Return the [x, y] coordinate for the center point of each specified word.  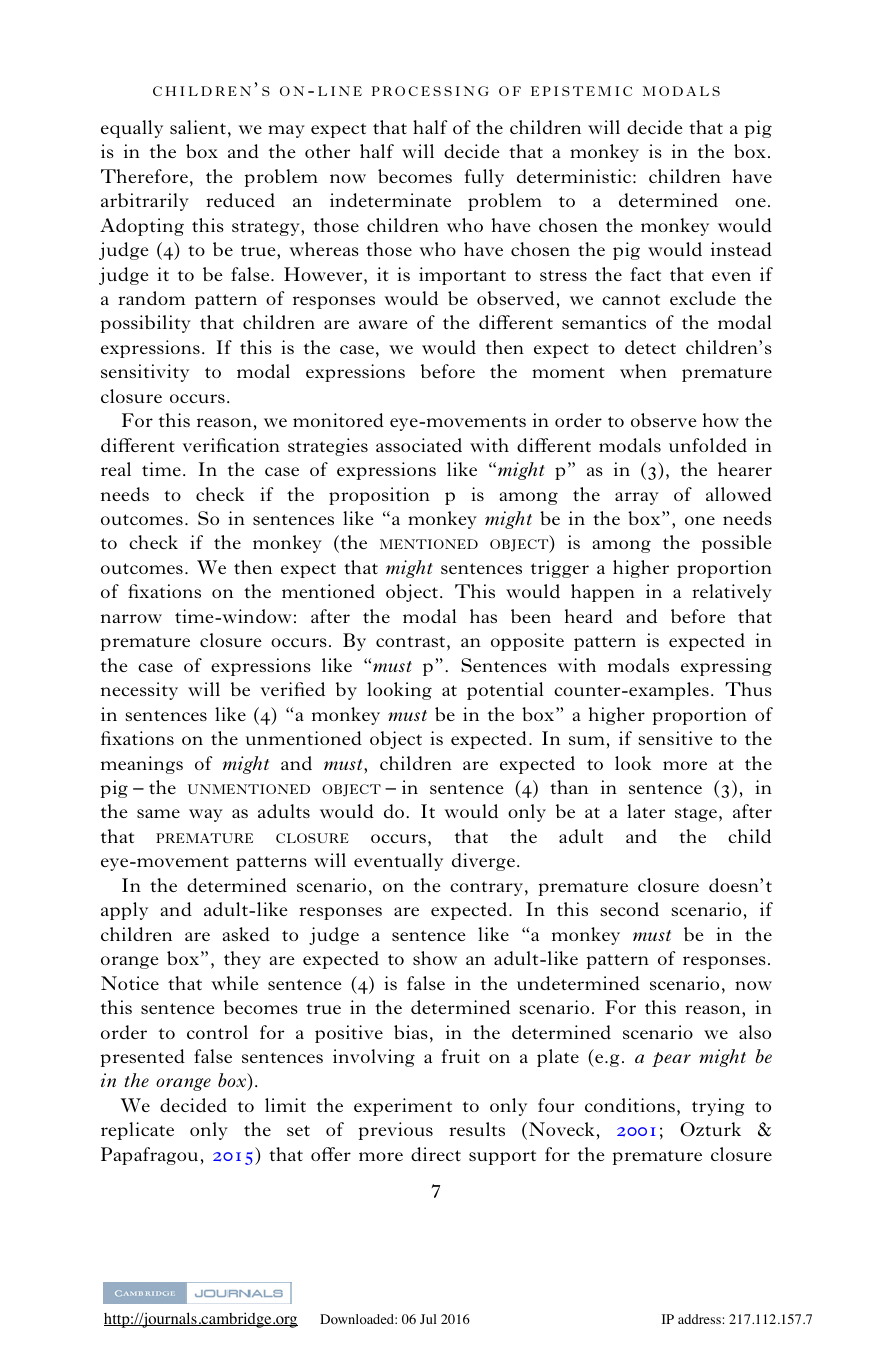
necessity [139, 691]
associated [419, 445]
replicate [137, 1131]
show [435, 958]
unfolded [708, 445]
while [235, 983]
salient [198, 127]
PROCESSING [430, 91]
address [700, 1319]
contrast [412, 641]
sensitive [675, 738]
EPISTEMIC [581, 91]
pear [671, 1059]
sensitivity [145, 373]
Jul [428, 1319]
